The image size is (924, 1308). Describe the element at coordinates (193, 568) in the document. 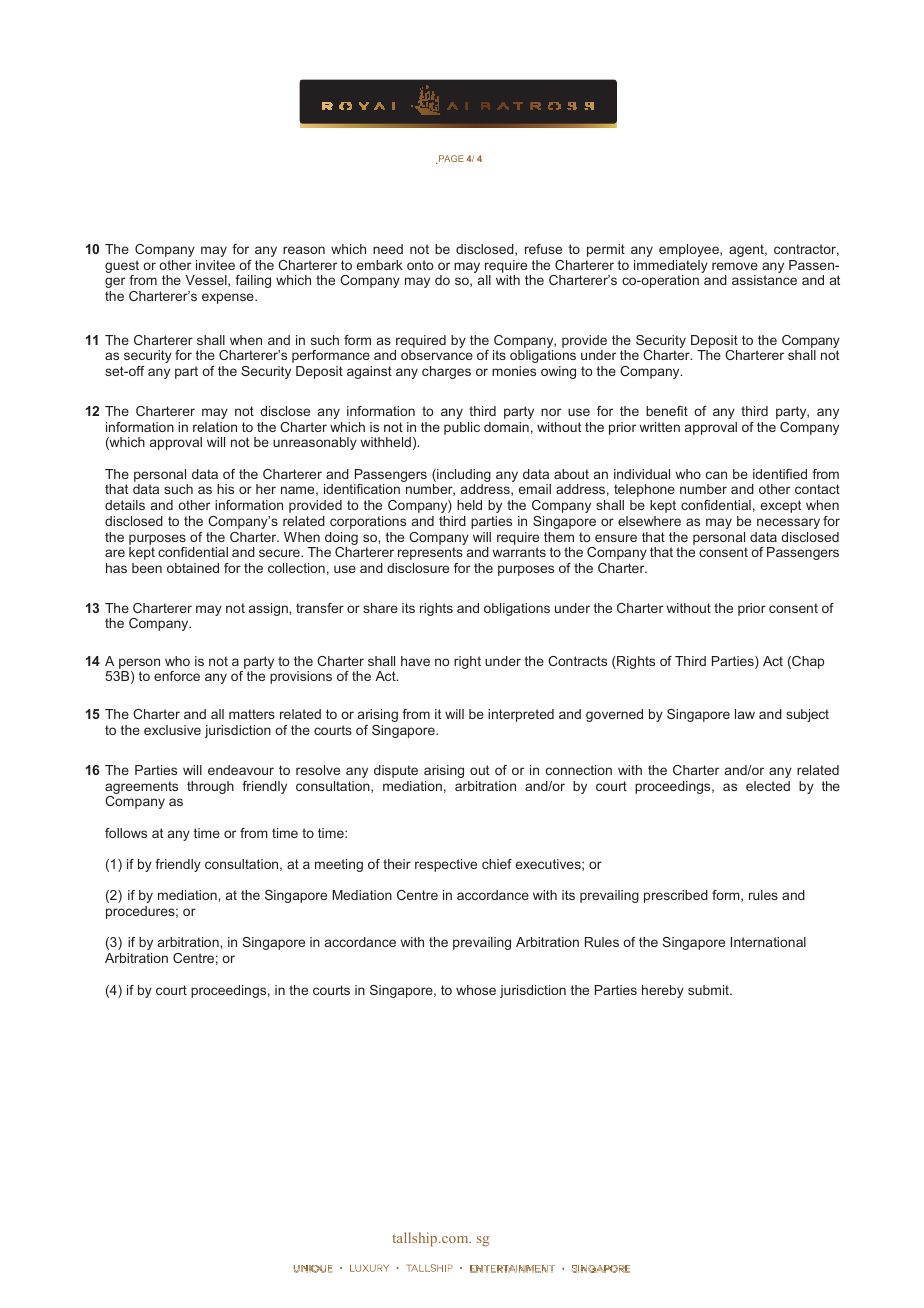

I see `obtained` at that location.
